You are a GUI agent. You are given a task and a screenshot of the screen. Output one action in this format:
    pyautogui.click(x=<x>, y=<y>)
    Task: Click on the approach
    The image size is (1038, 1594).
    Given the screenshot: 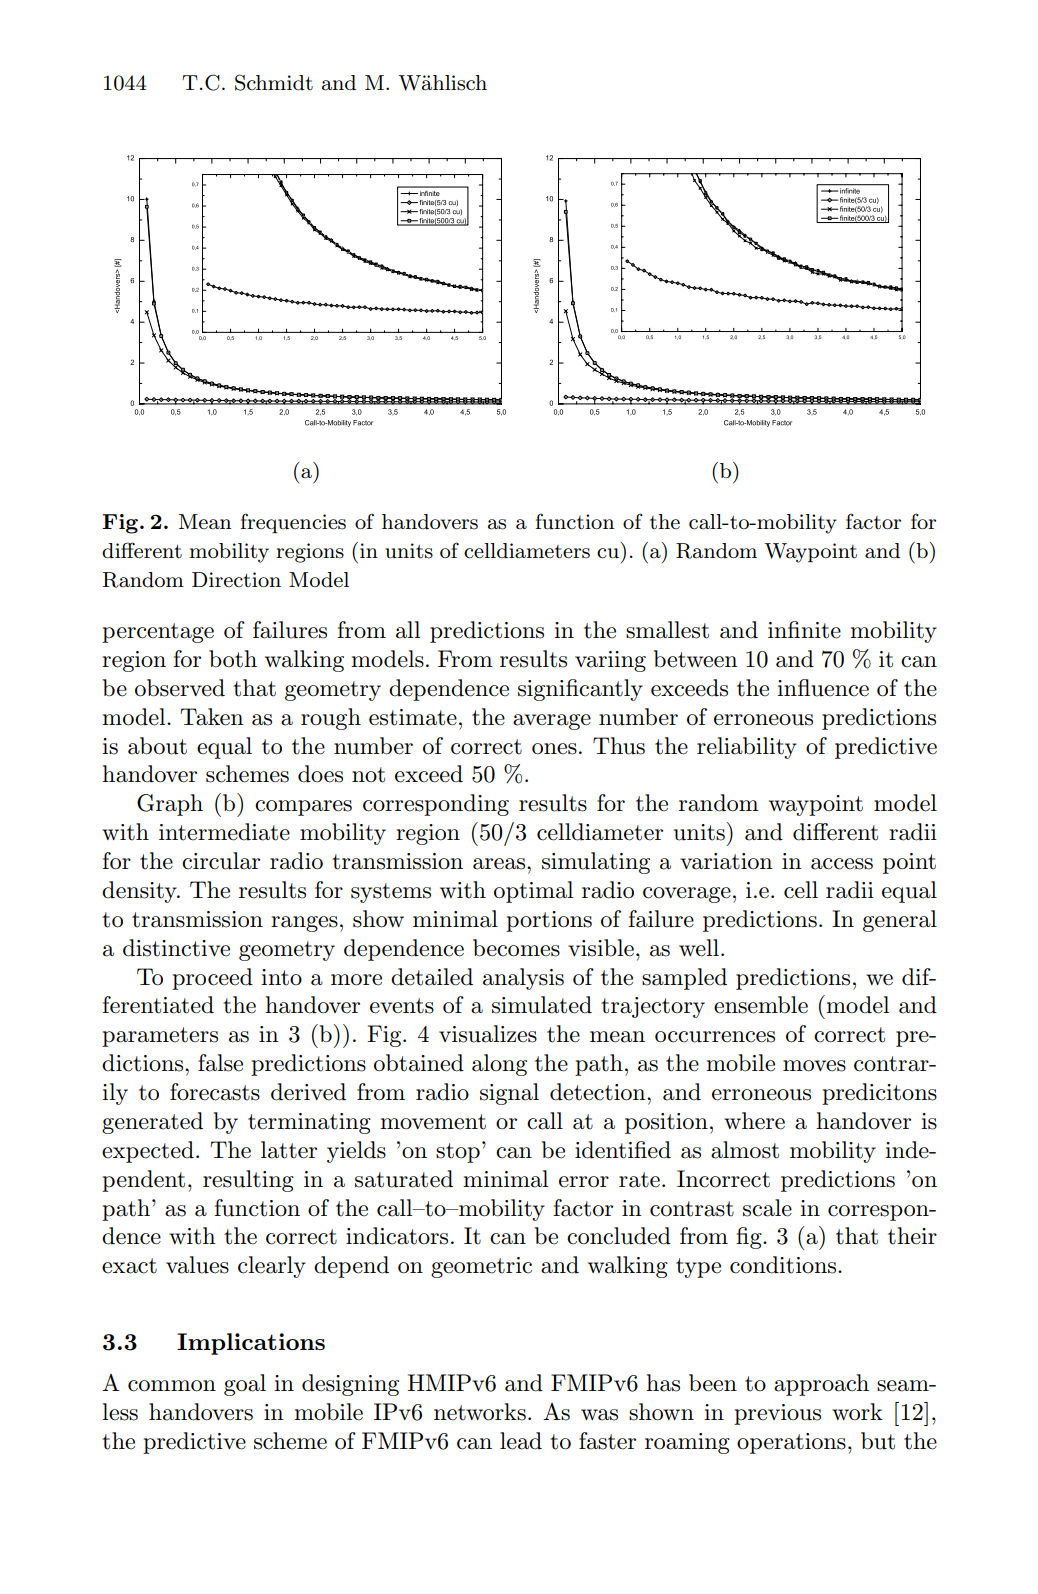 What is the action you would take?
    pyautogui.click(x=821, y=1385)
